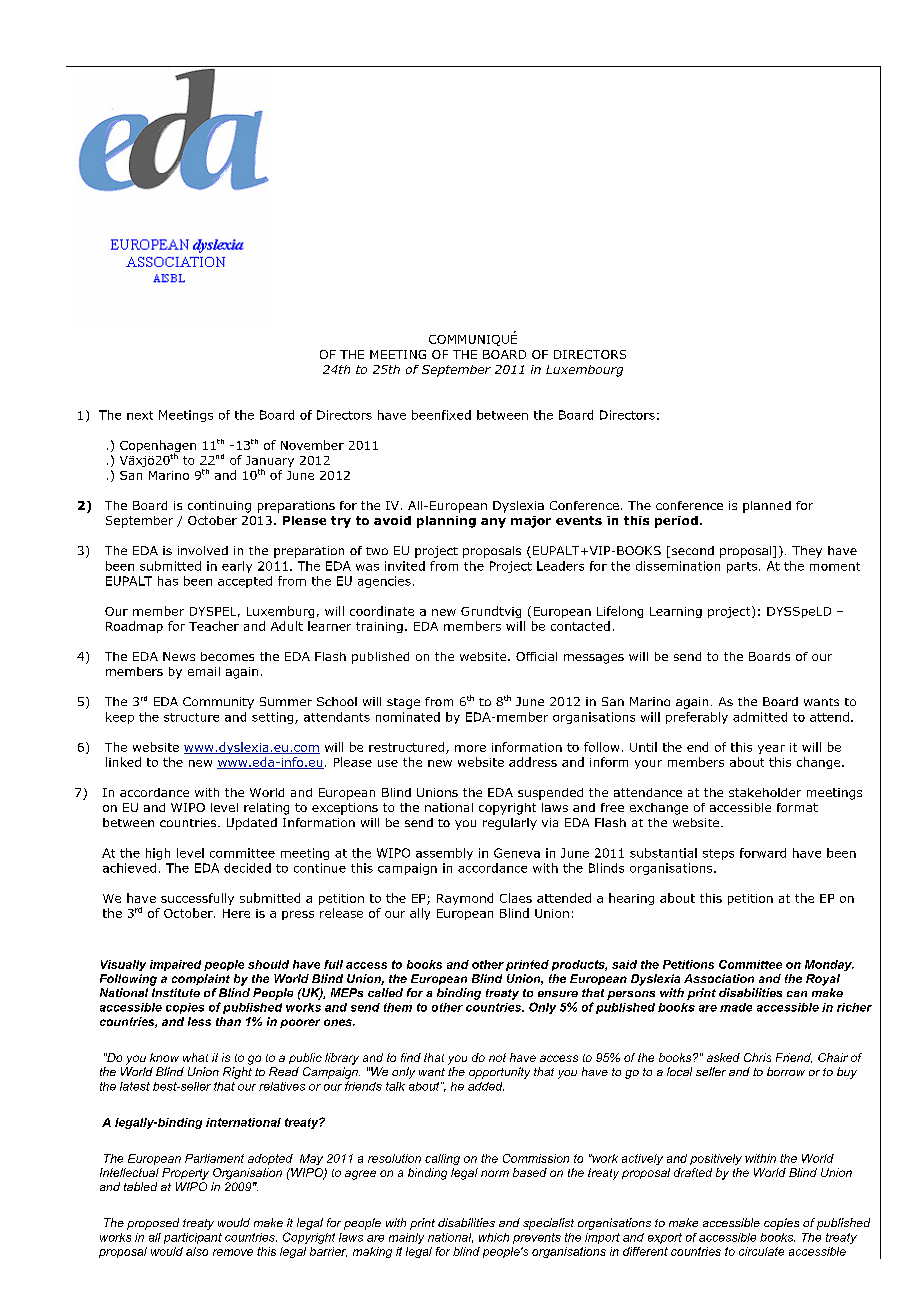 Image resolution: width=924 pixels, height=1308 pixels. Describe the element at coordinates (175, 965) in the screenshot. I see `impaired` at that location.
